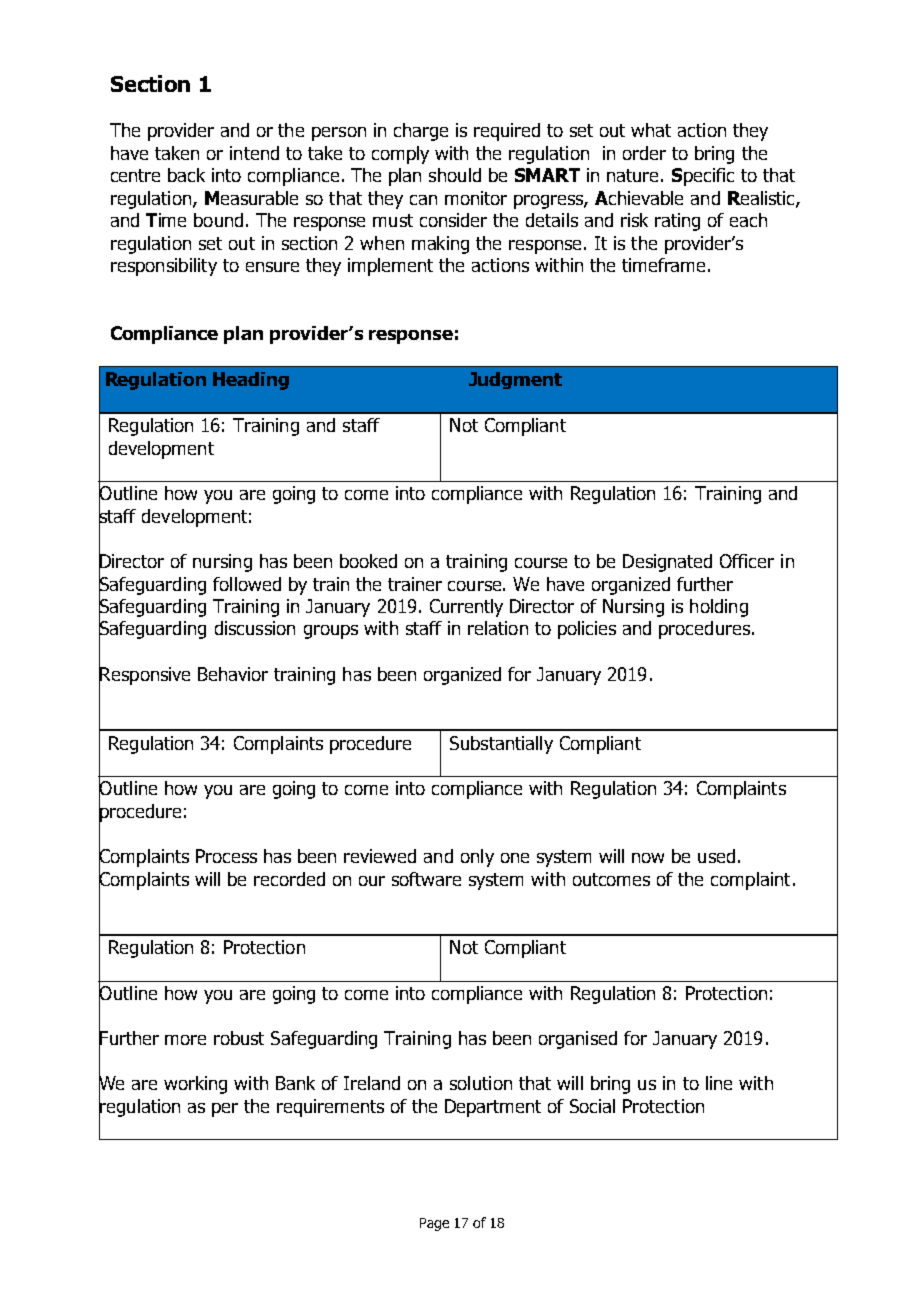 This document has height=1308, width=924. I want to click on now, so click(648, 858).
